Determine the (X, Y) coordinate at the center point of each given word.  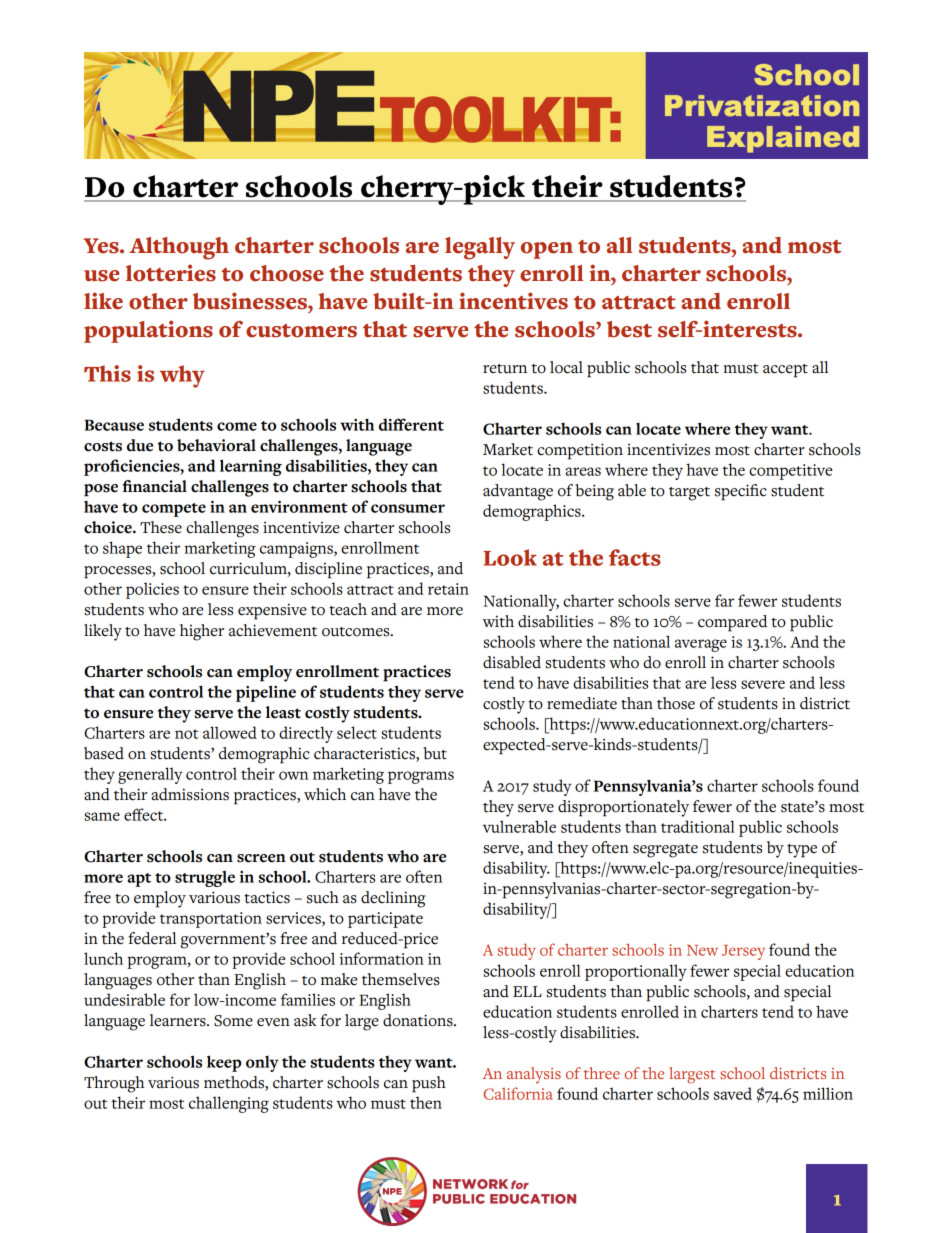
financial (154, 486)
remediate (582, 703)
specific (741, 492)
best (629, 329)
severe (763, 684)
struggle (205, 878)
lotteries (171, 273)
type (802, 851)
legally (480, 248)
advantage (518, 492)
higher (202, 632)
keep (224, 1063)
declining (393, 899)
